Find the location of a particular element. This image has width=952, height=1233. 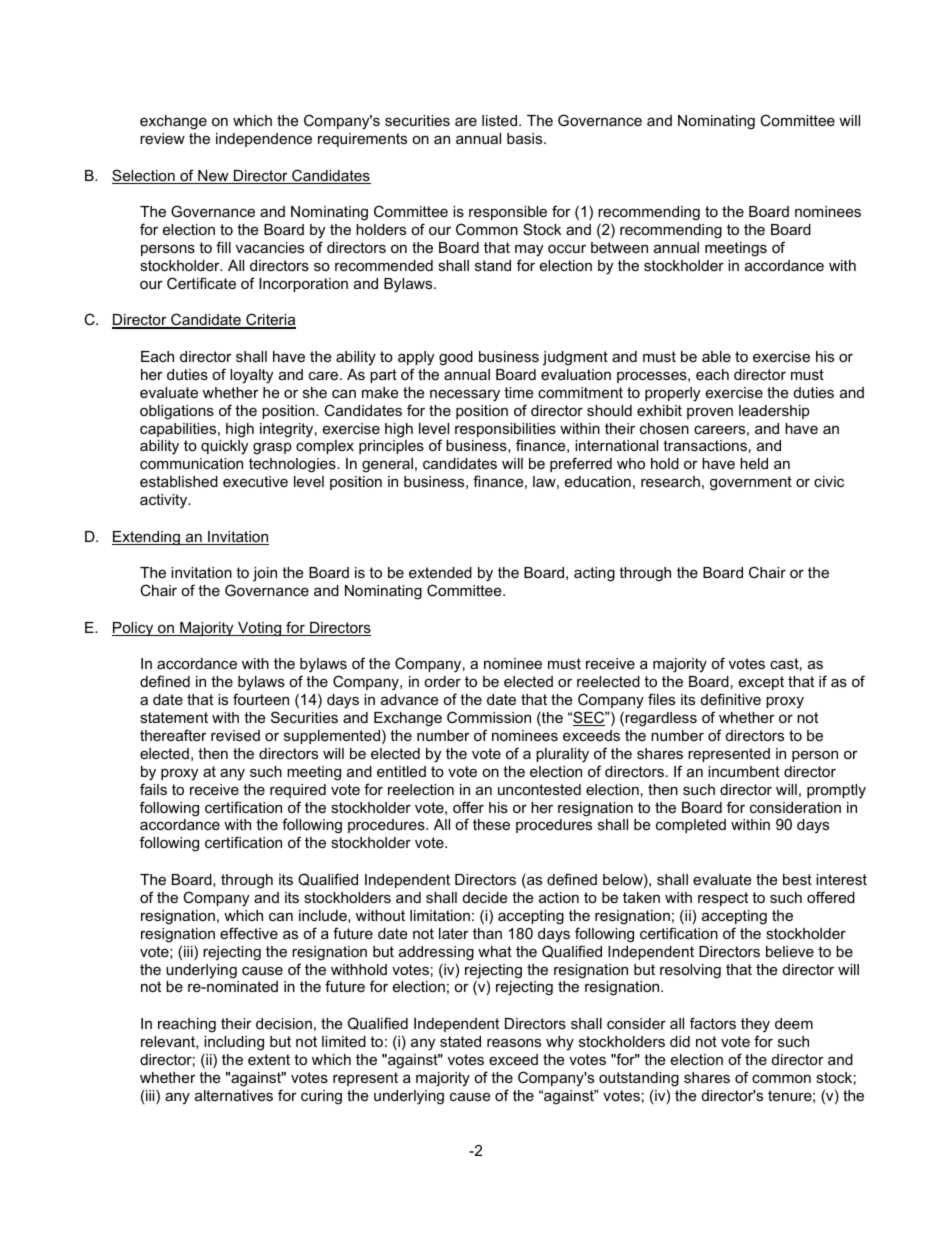

including is located at coordinates (234, 1043).
